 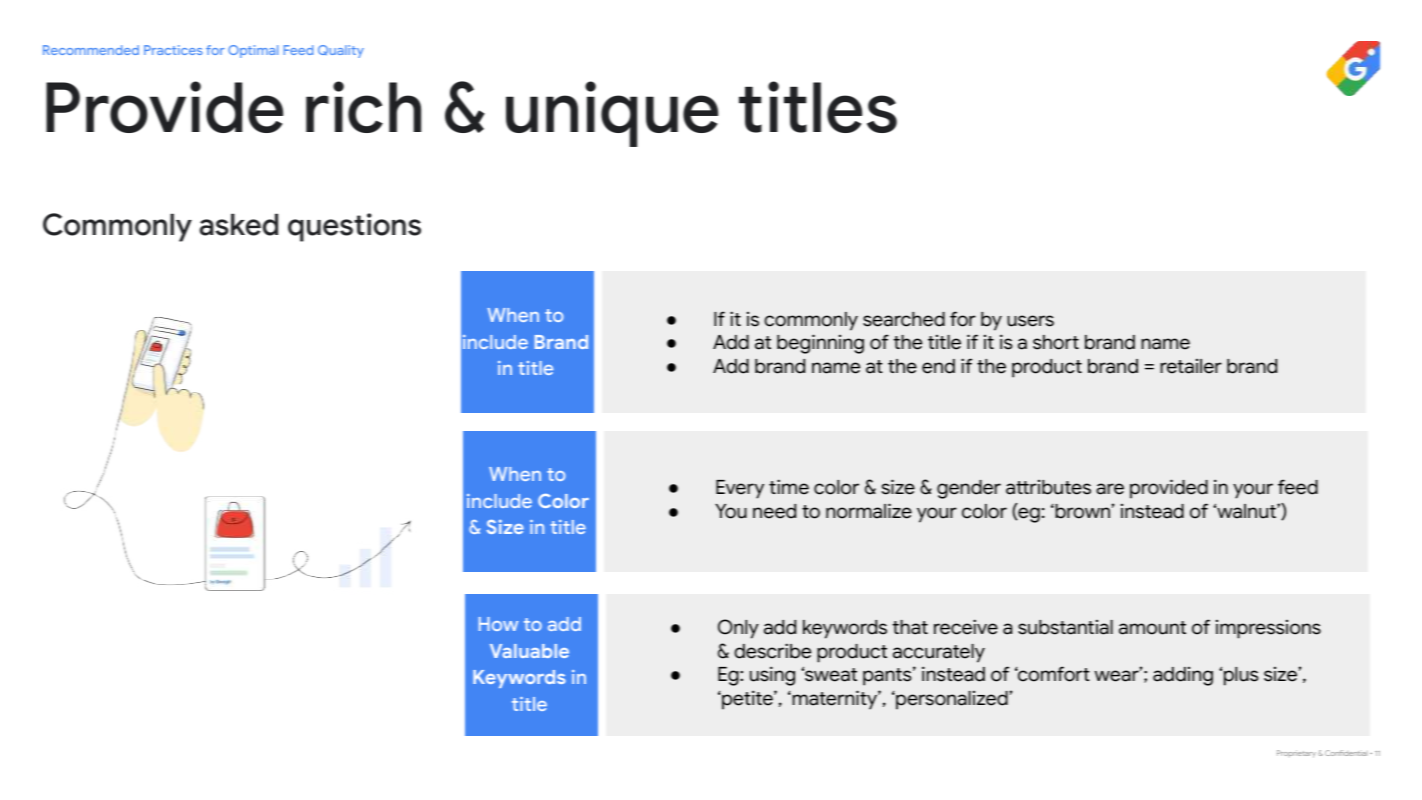 What do you see at coordinates (363, 107) in the document?
I see `rich` at bounding box center [363, 107].
